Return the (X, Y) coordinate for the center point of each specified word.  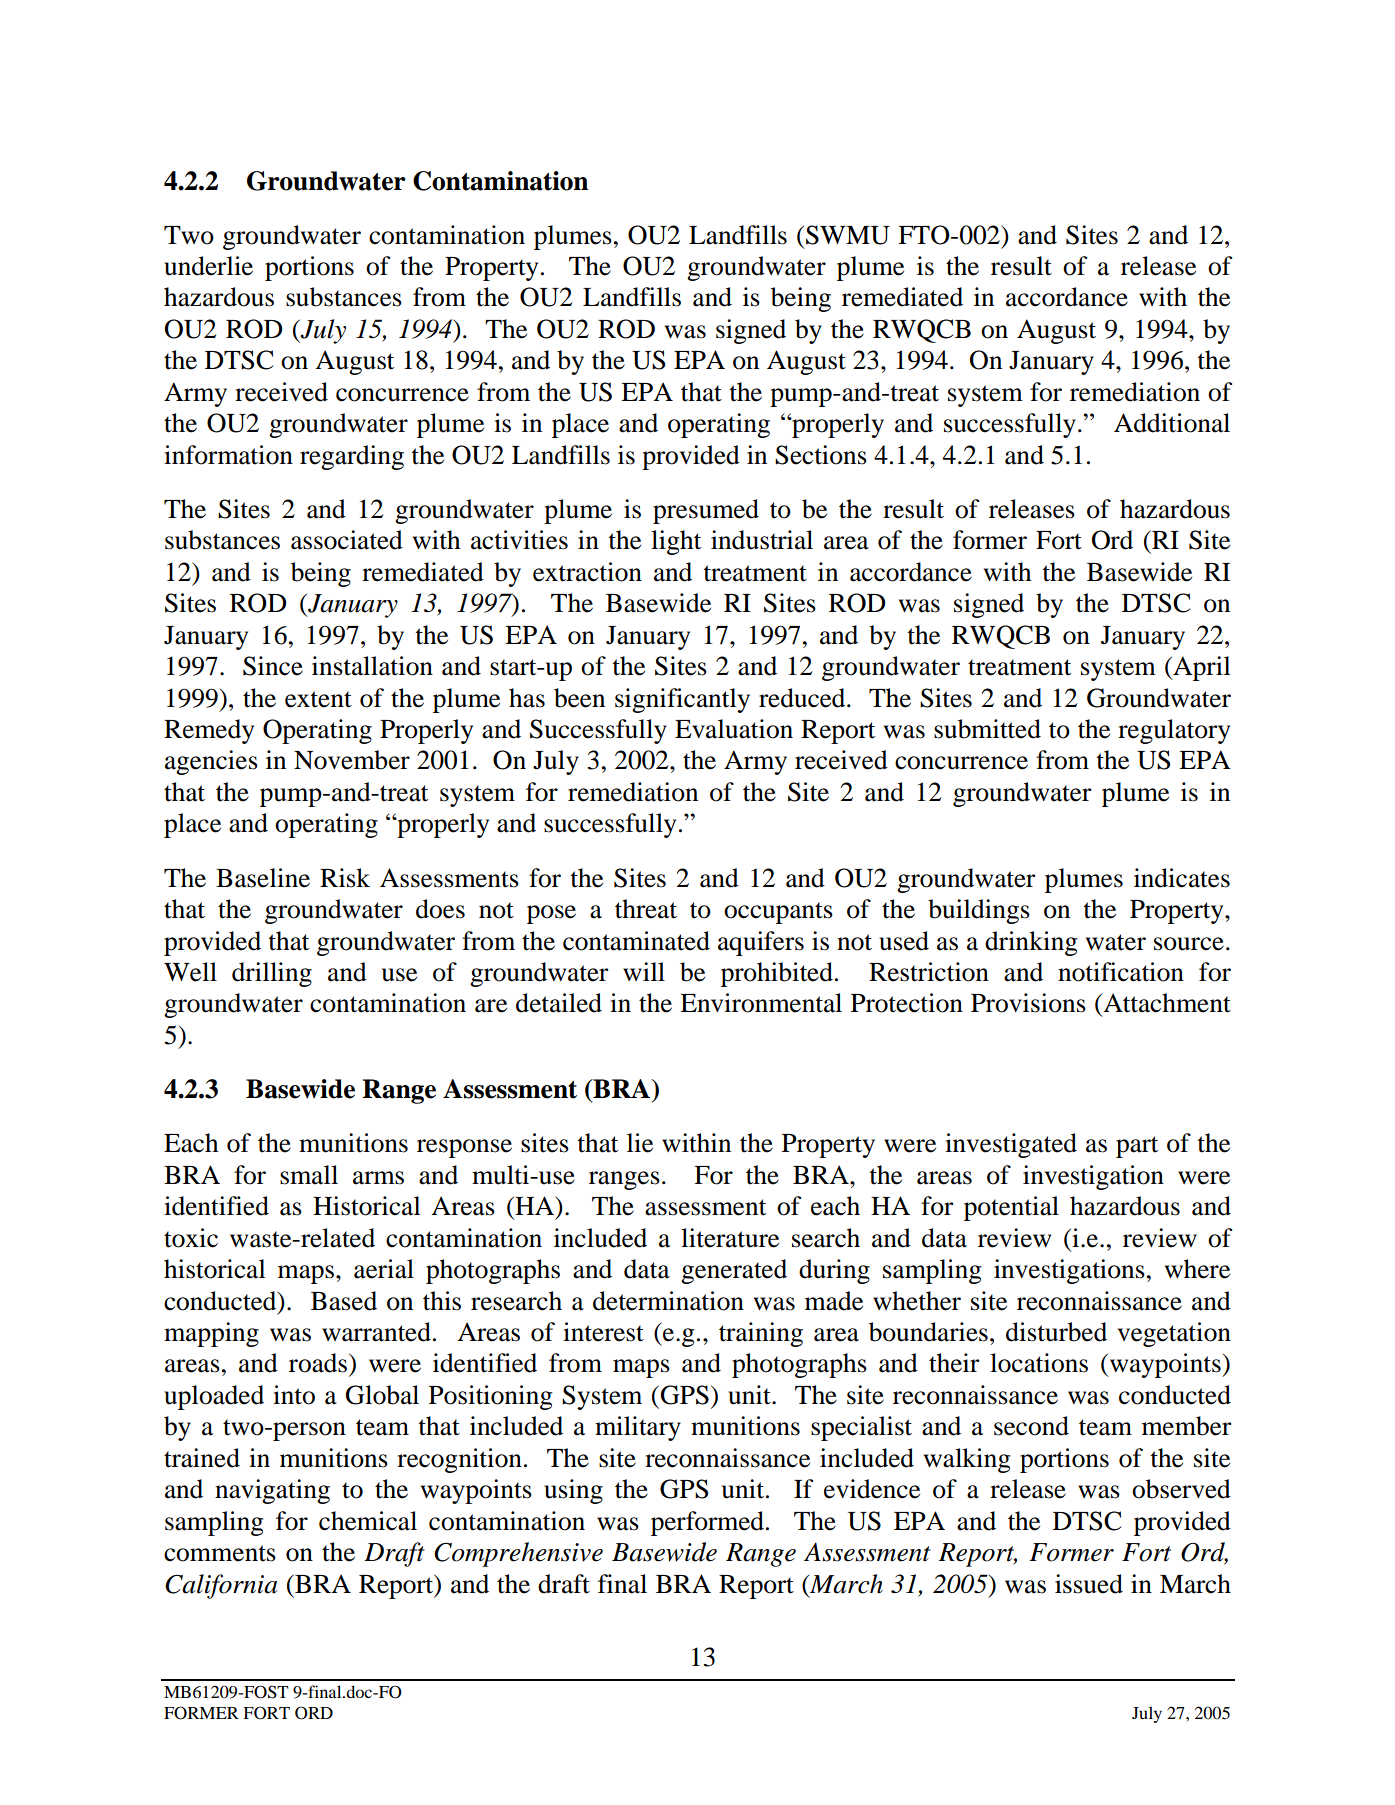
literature (730, 1238)
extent (318, 699)
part (1137, 1147)
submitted (987, 729)
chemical (368, 1521)
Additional (1172, 423)
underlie (208, 266)
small (309, 1175)
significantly (682, 700)
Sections (821, 455)
